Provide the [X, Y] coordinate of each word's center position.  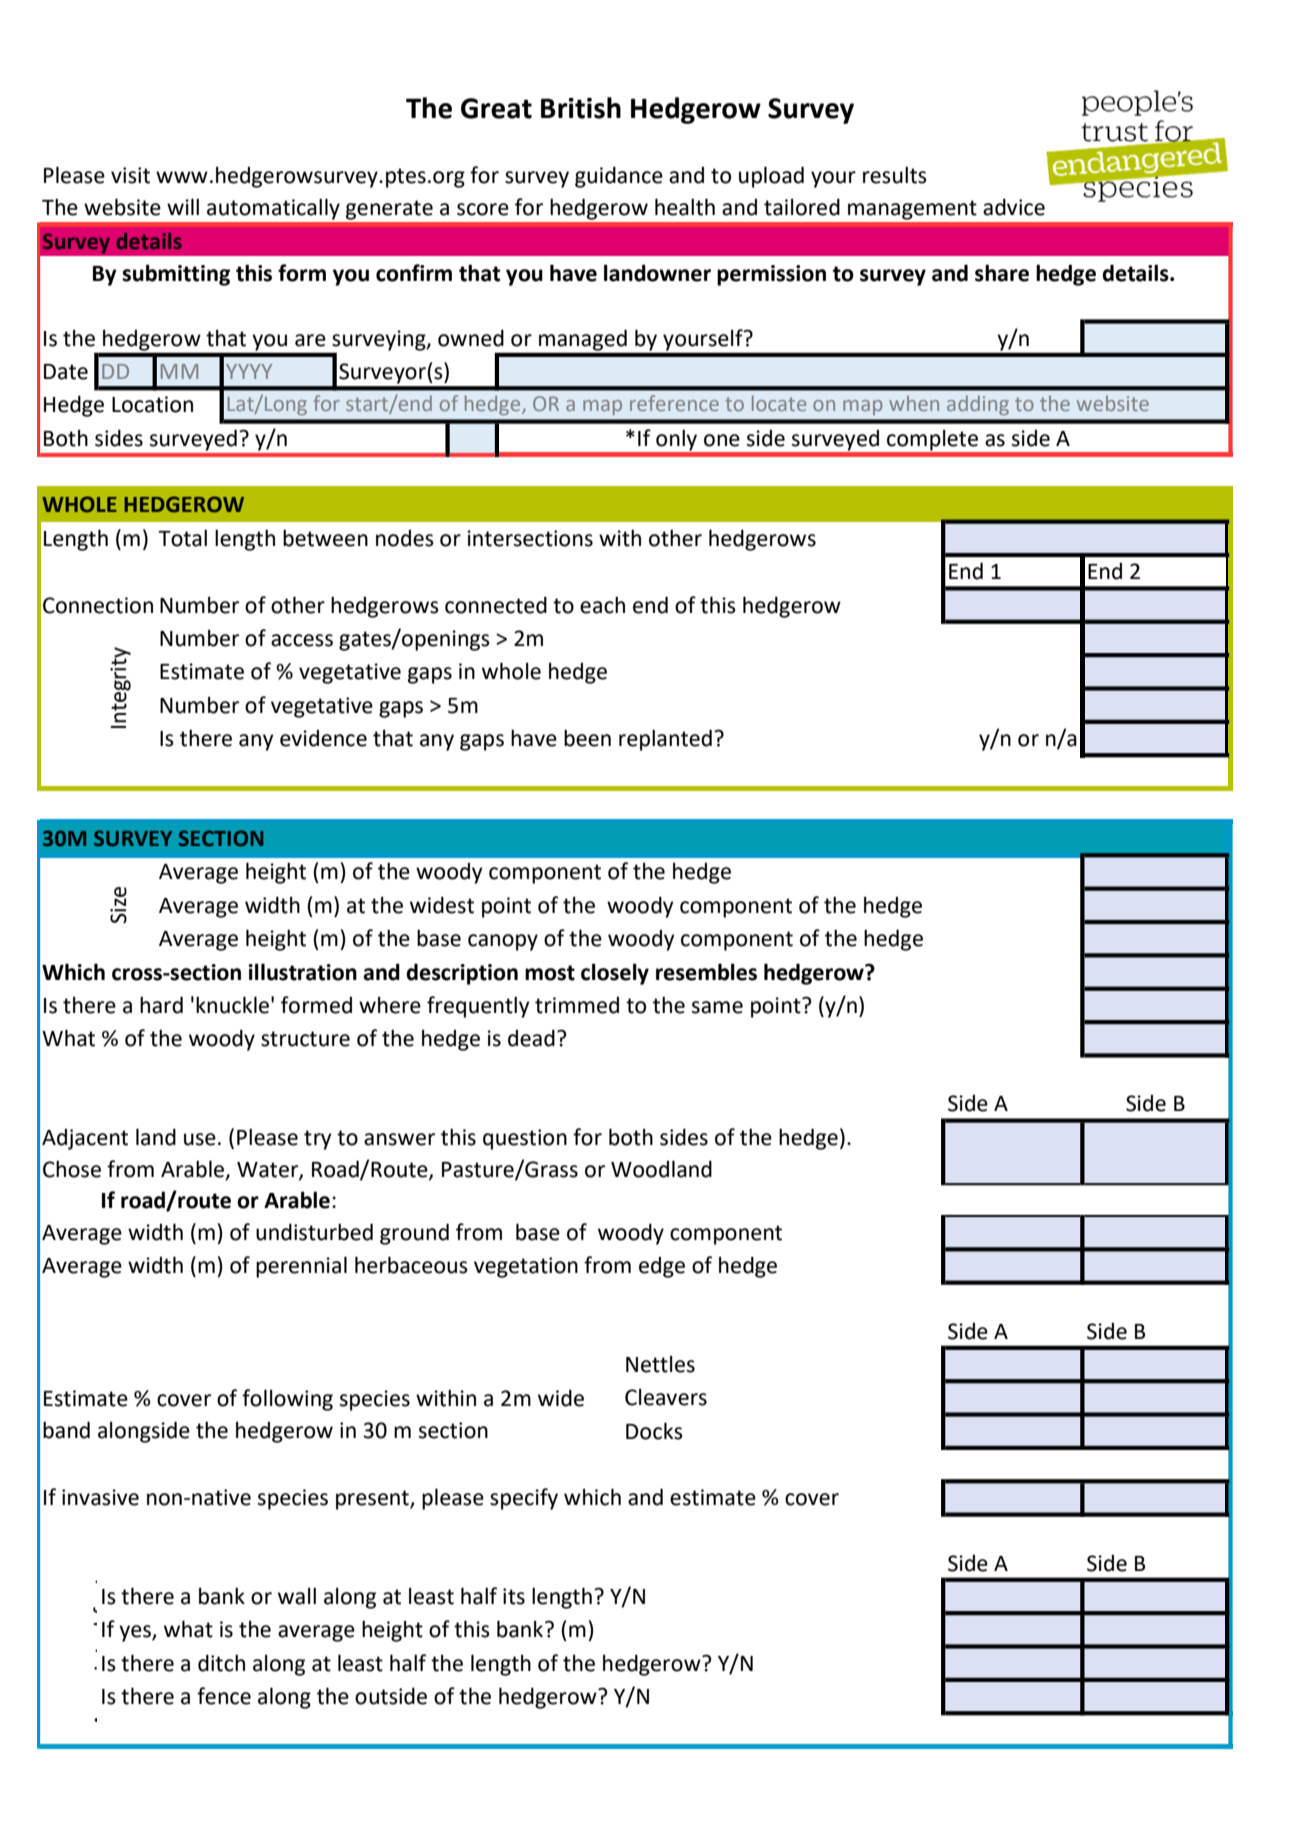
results [895, 175]
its [514, 1596]
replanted [665, 740]
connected [496, 605]
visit [130, 175]
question [525, 1139]
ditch [221, 1663]
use [200, 1139]
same [717, 1007]
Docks [654, 1431]
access [302, 640]
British [581, 108]
